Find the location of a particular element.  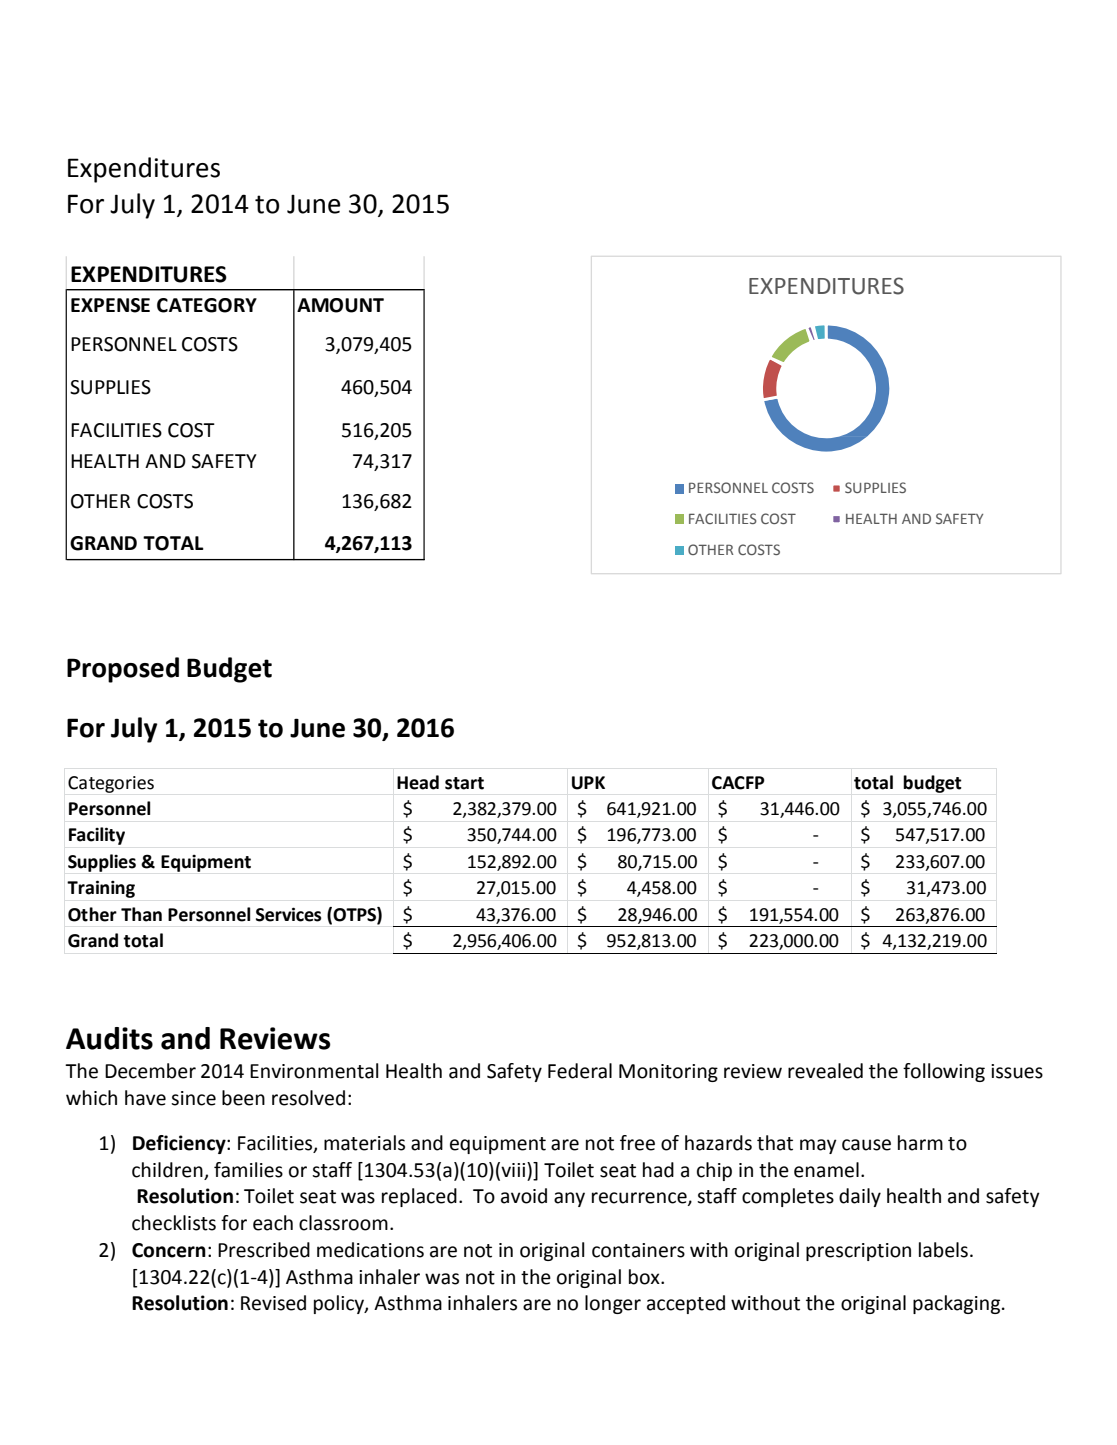

longer is located at coordinates (613, 1304).
